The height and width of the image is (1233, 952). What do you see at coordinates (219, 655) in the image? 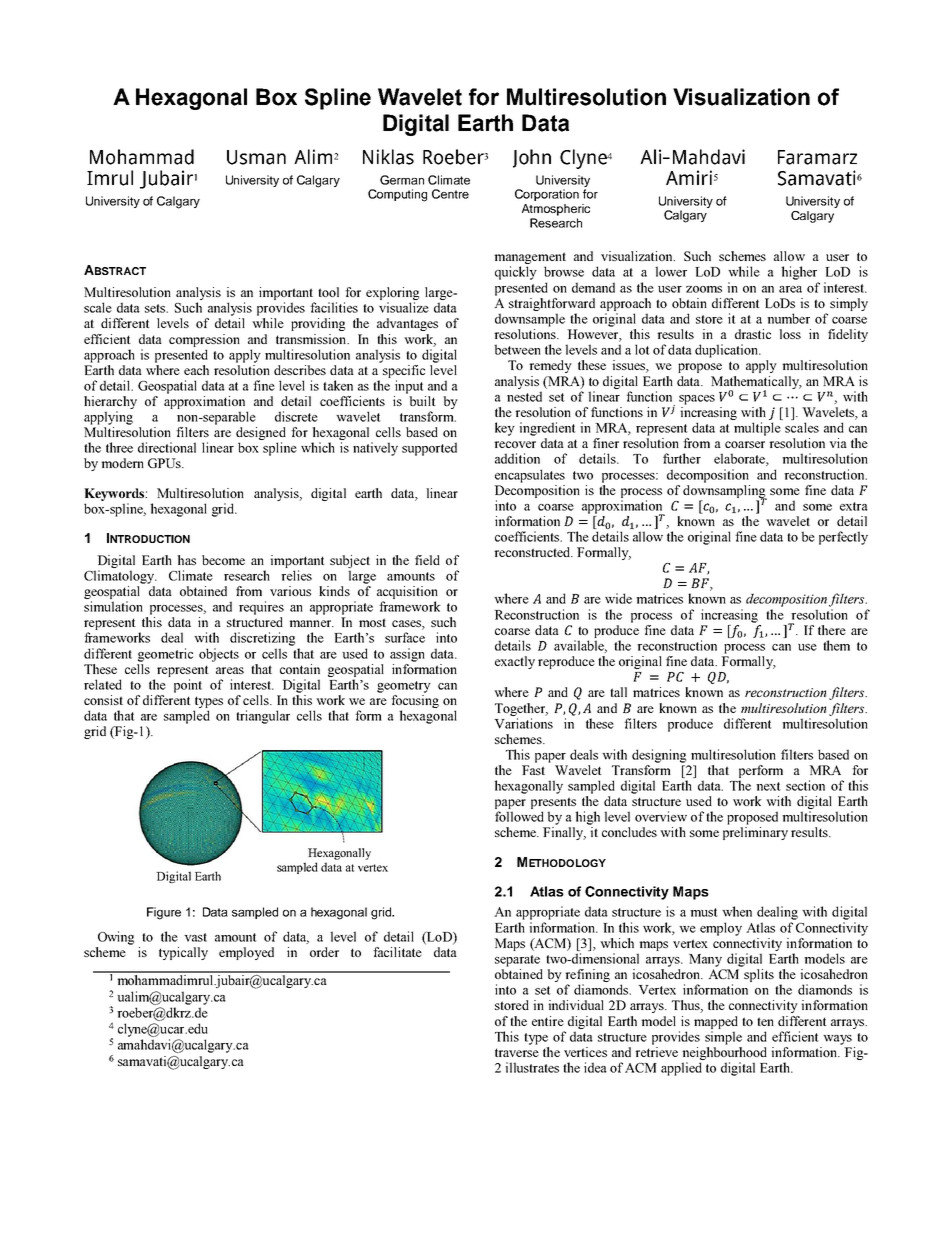
I see `objects` at bounding box center [219, 655].
